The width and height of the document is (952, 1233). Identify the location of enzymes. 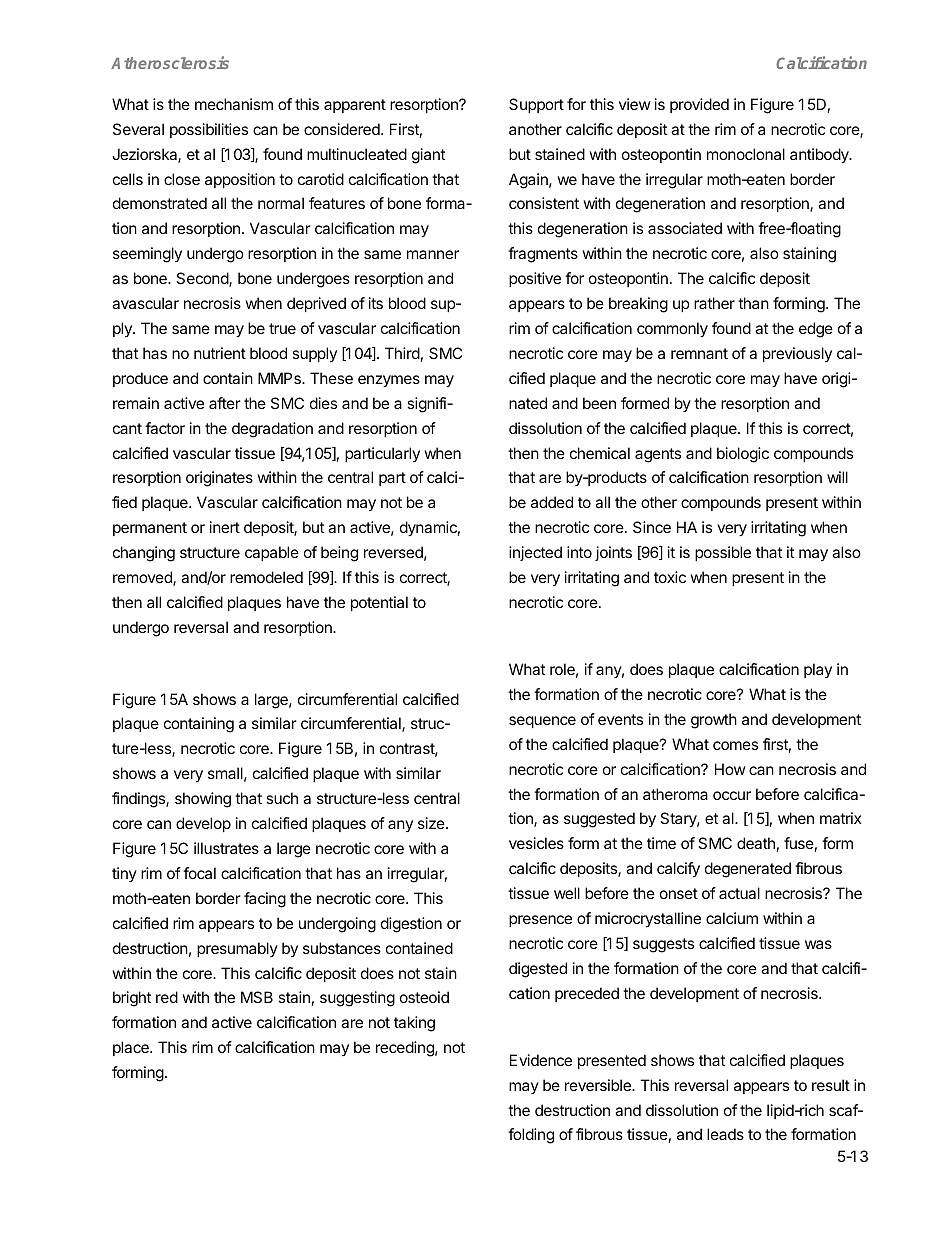
(389, 381).
